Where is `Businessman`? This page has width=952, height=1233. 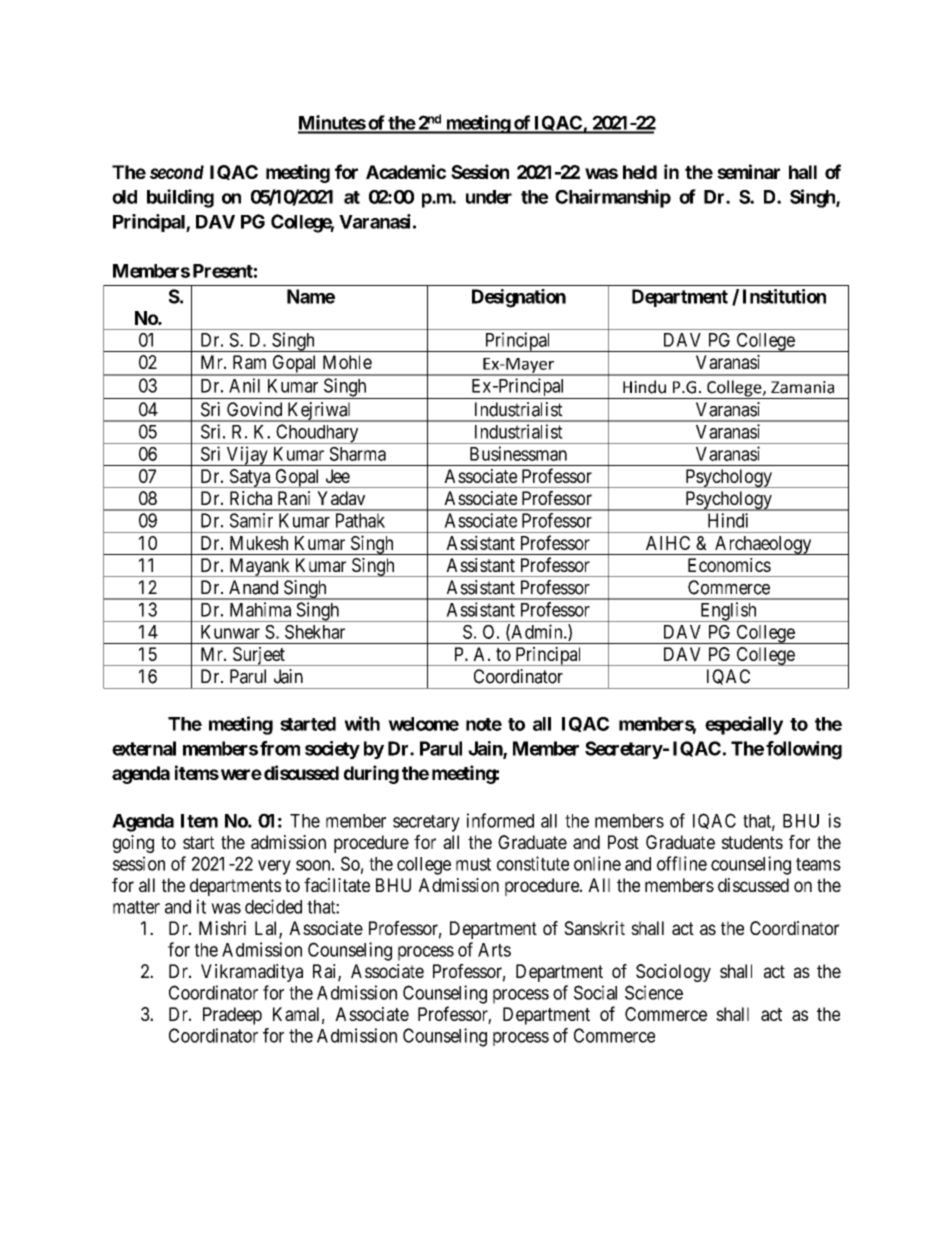
Businessman is located at coordinates (518, 453).
